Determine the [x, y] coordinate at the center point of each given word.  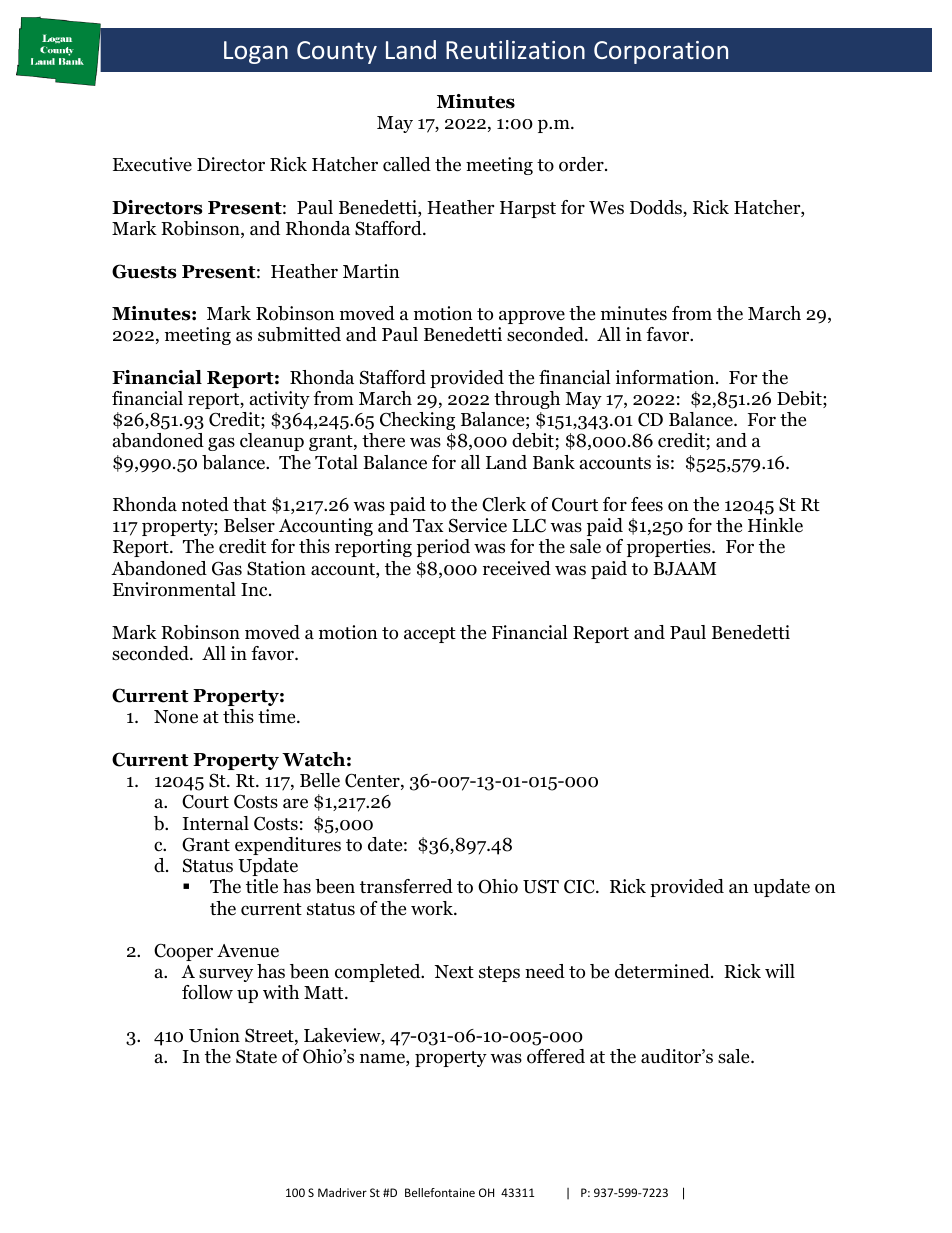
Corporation [661, 52]
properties [670, 548]
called [407, 164]
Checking [417, 421]
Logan [256, 52]
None [176, 717]
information [666, 377]
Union [214, 1035]
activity [280, 400]
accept [430, 635]
